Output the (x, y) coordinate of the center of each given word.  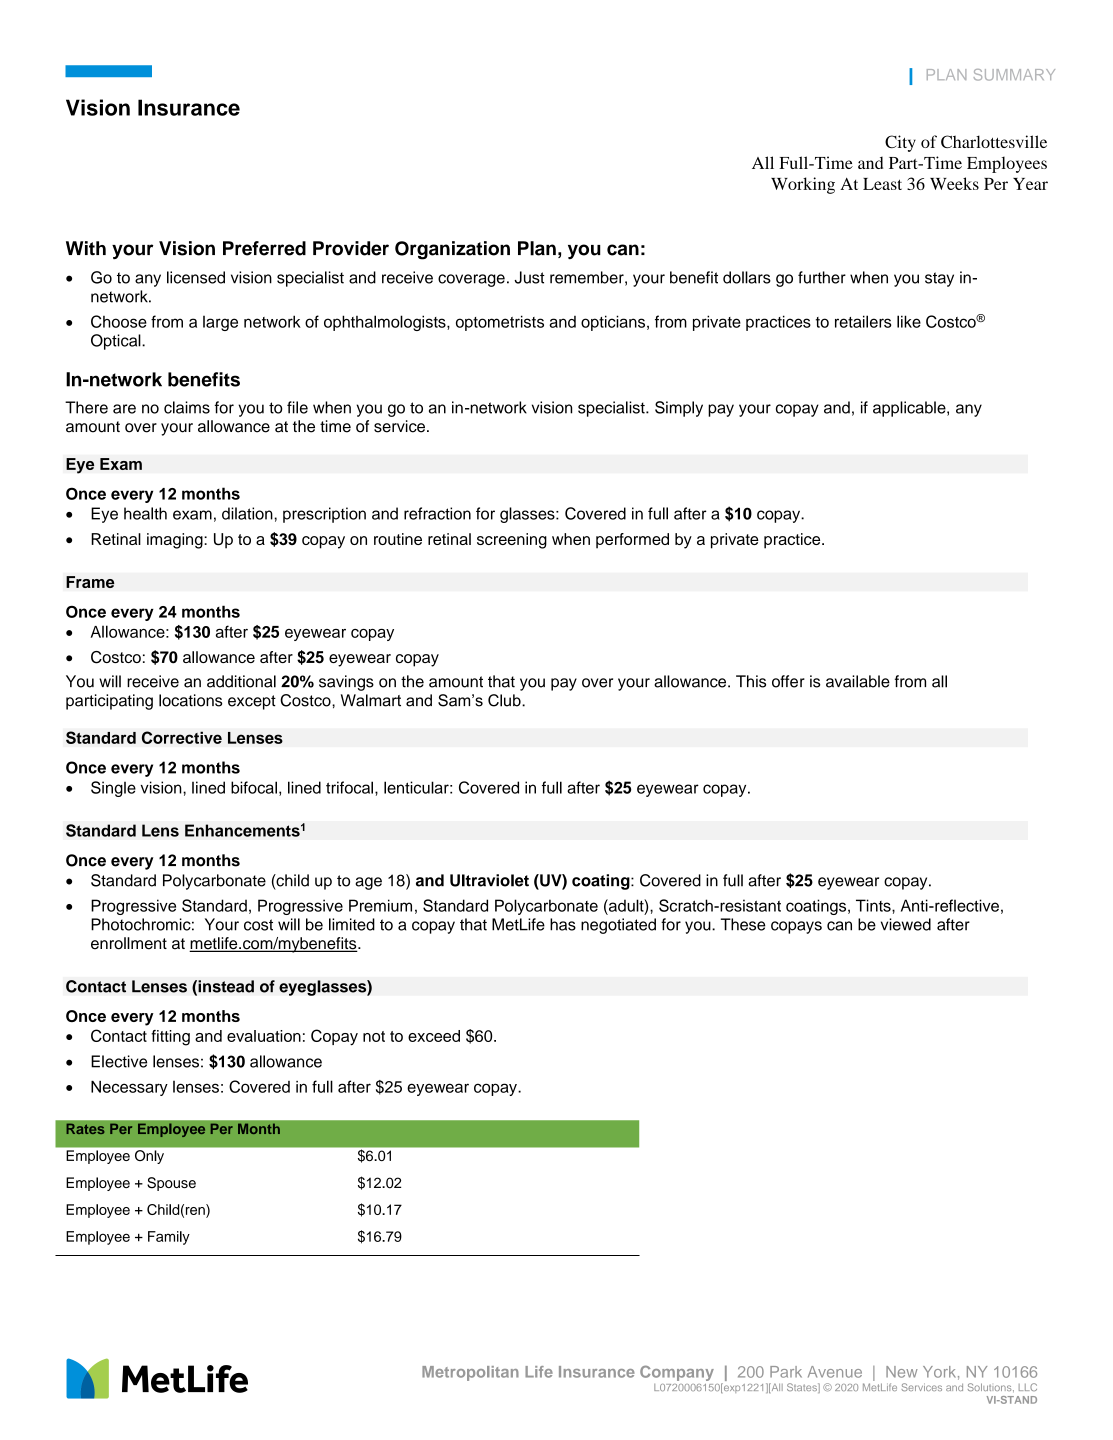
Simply (679, 409)
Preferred (264, 248)
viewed (906, 924)
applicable (910, 409)
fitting (170, 1038)
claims (187, 407)
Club (505, 700)
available (858, 681)
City (900, 143)
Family (169, 1238)
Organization (452, 250)
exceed (434, 1036)
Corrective (182, 737)
